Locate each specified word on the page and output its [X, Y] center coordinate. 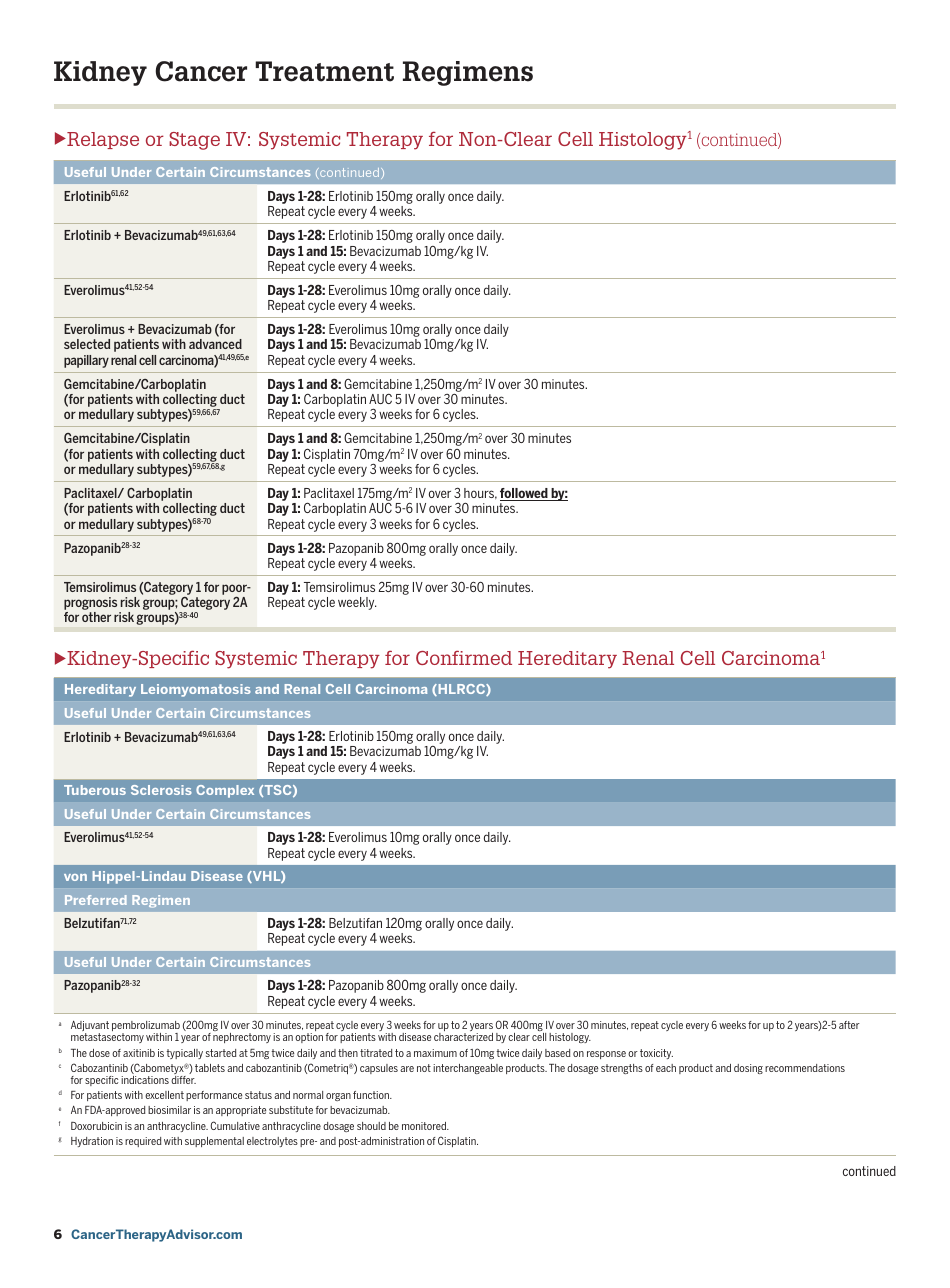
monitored [425, 1126]
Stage [194, 141]
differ [183, 1080]
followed [525, 494]
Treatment [324, 71]
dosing [748, 1069]
